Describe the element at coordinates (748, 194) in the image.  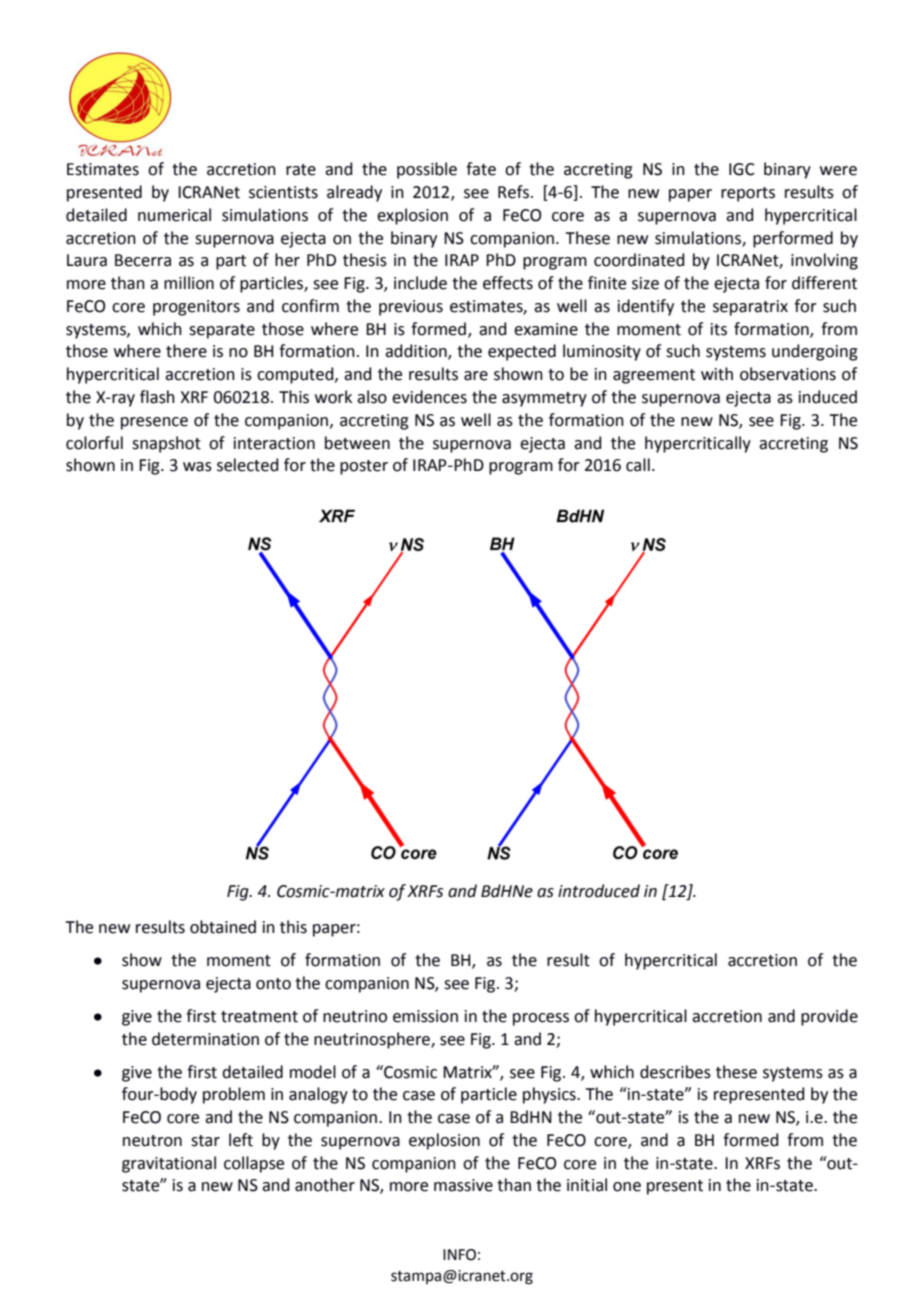
I see `reports` at that location.
